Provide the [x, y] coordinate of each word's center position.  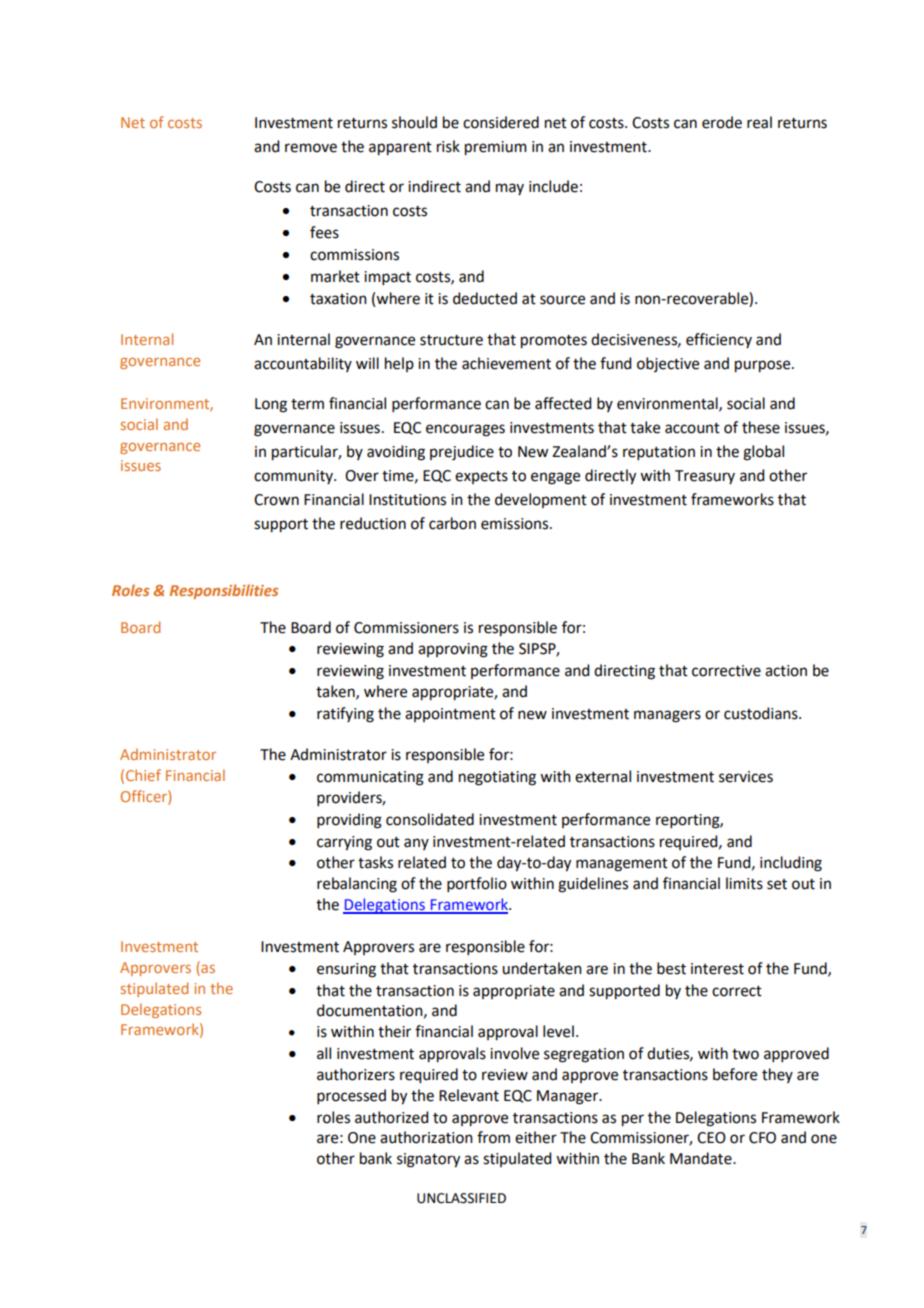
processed [351, 1096]
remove [311, 148]
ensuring [346, 970]
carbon [452, 523]
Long [271, 405]
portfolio [477, 884]
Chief [143, 775]
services [746, 777]
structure [451, 340]
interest [717, 969]
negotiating [497, 778]
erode [722, 122]
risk [448, 146]
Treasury [705, 477]
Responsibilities [224, 591]
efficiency [719, 340]
